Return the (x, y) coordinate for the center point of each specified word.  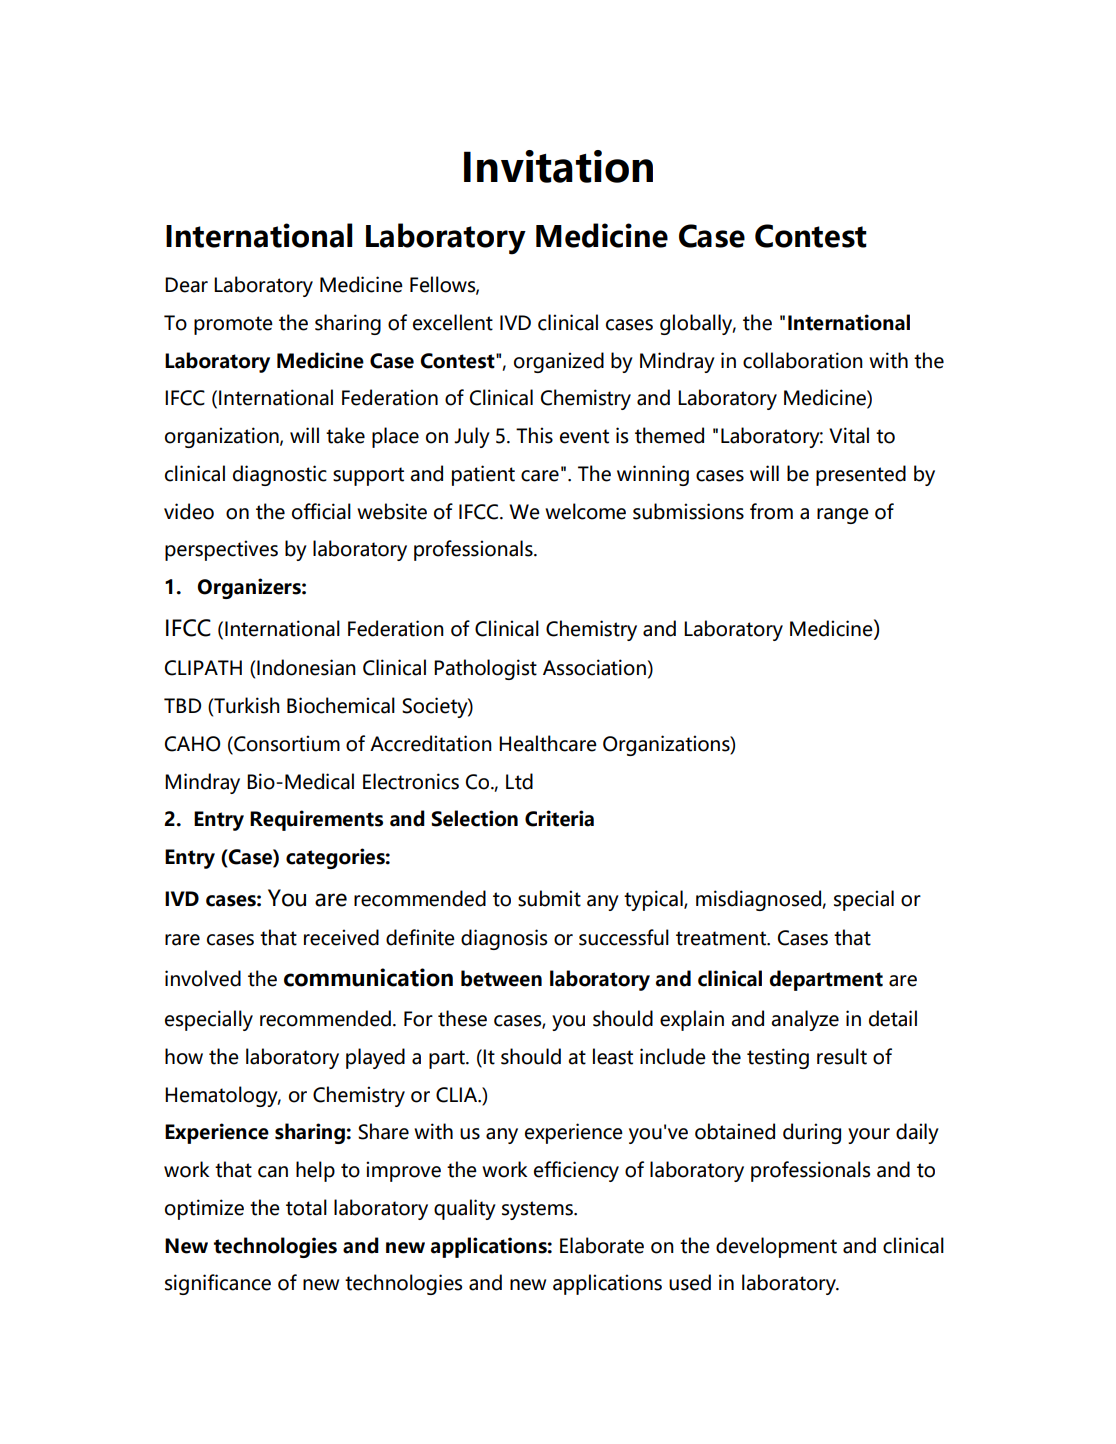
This (534, 435)
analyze (805, 1020)
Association (594, 667)
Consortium (286, 743)
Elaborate (602, 1245)
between (501, 978)
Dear (186, 285)
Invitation (558, 166)
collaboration (803, 360)
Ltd (519, 781)
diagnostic (280, 475)
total (306, 1207)
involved (203, 978)
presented (861, 475)
